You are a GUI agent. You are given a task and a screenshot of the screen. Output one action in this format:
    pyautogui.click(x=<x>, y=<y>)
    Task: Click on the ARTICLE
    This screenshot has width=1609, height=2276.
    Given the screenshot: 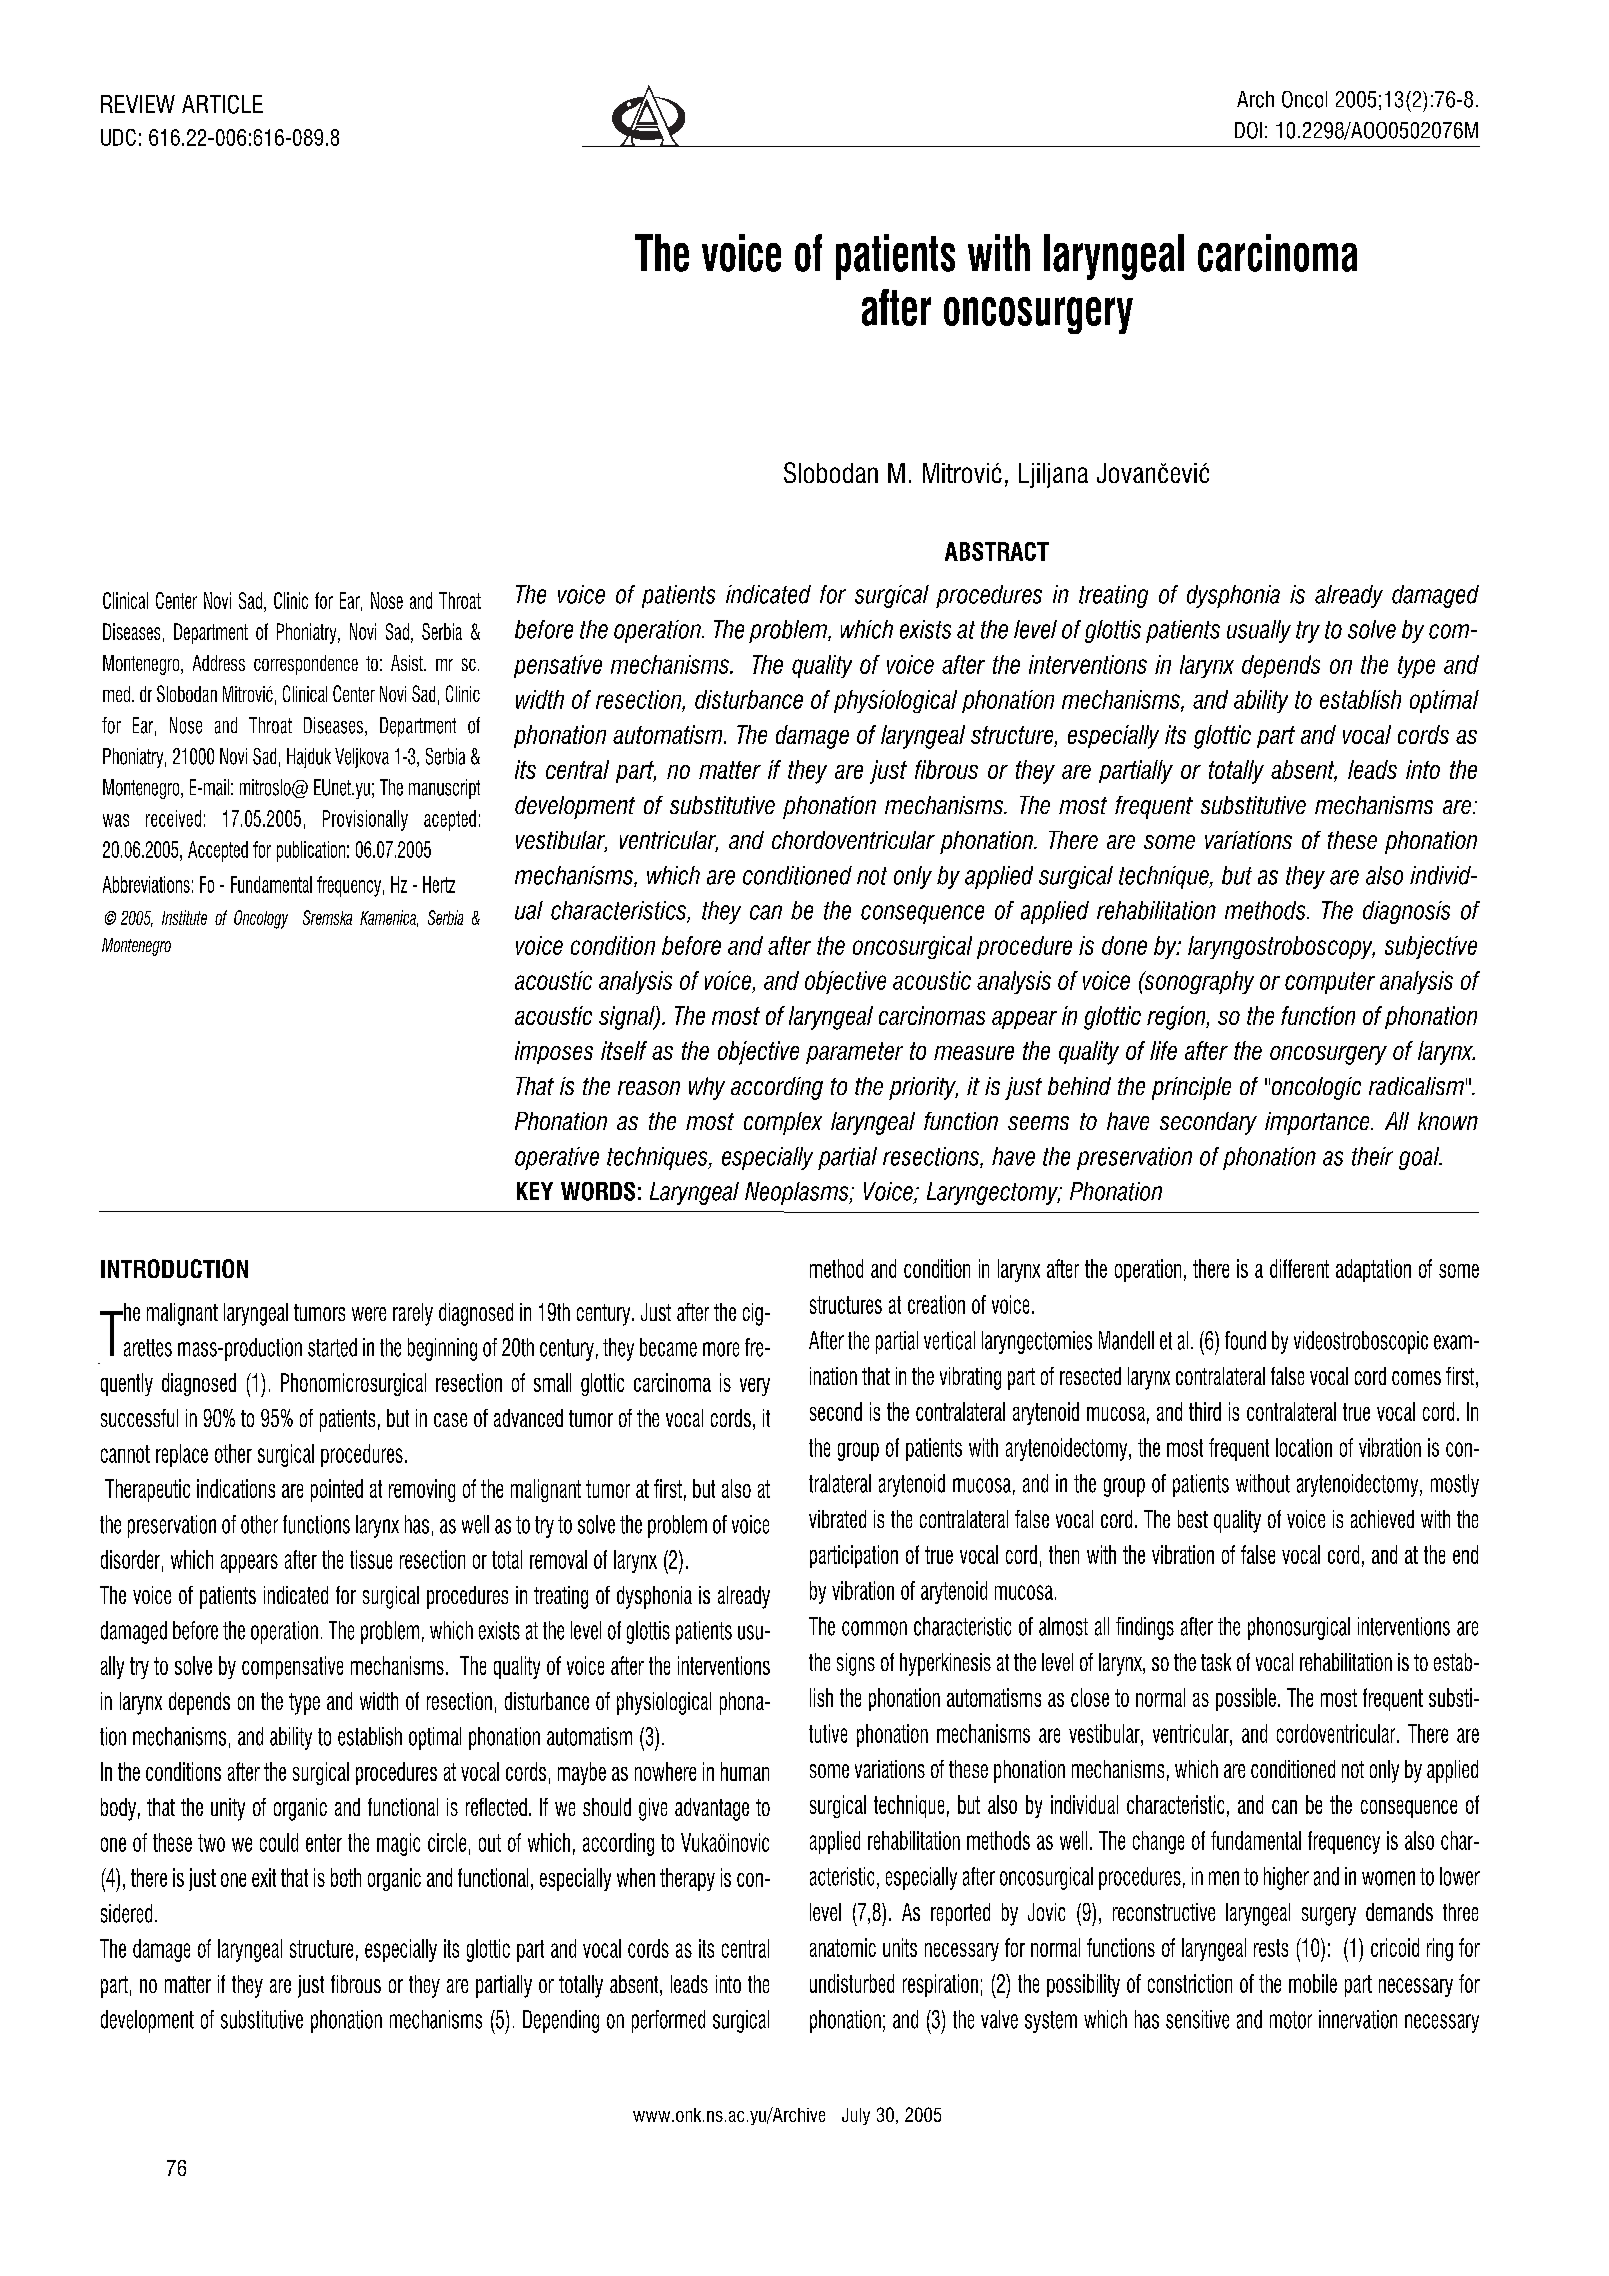 What is the action you would take?
    pyautogui.click(x=222, y=104)
